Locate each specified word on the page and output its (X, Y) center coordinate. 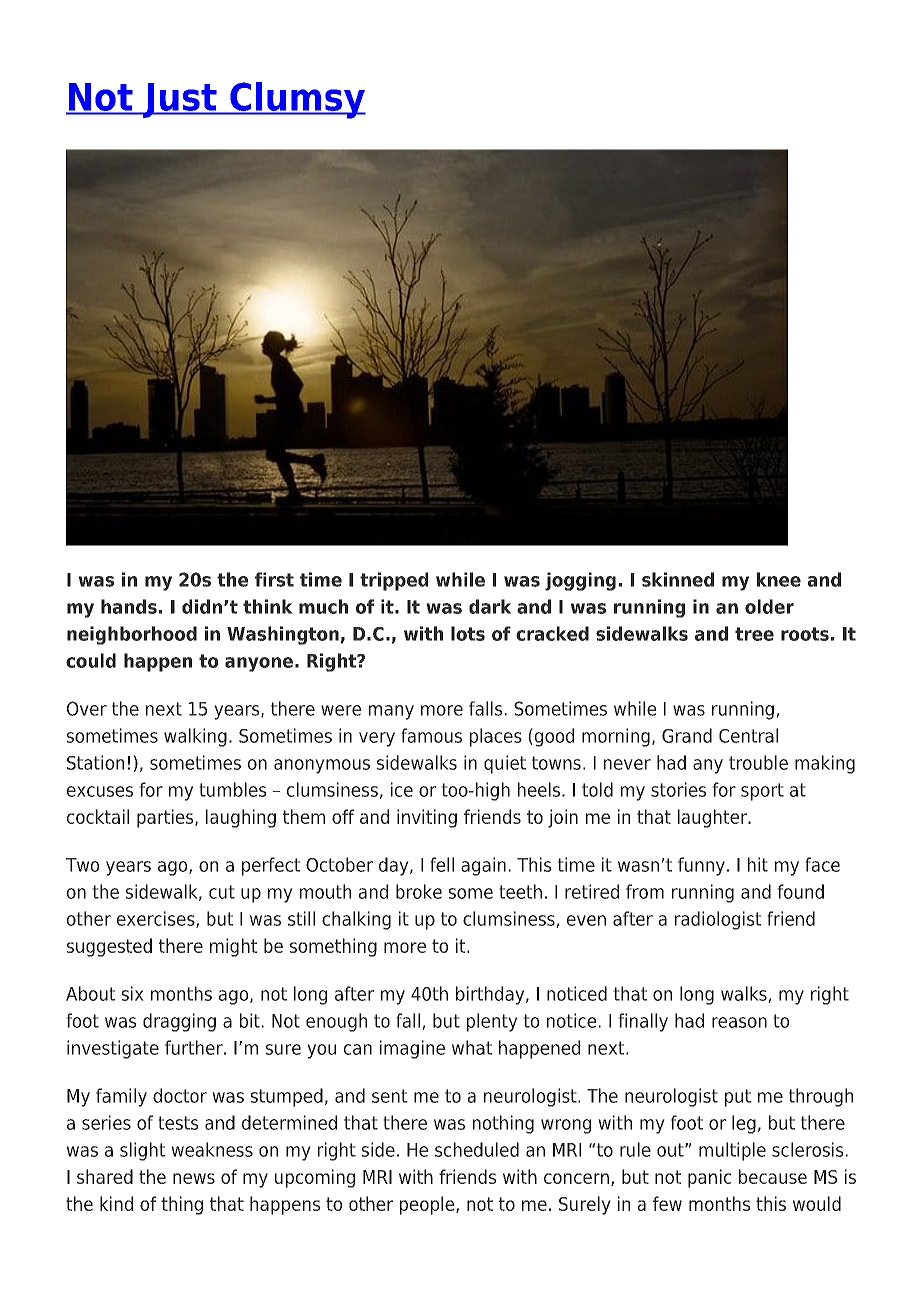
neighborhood (132, 635)
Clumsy (297, 100)
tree (754, 634)
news (194, 1178)
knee (779, 579)
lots (468, 633)
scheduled (477, 1149)
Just (179, 100)
